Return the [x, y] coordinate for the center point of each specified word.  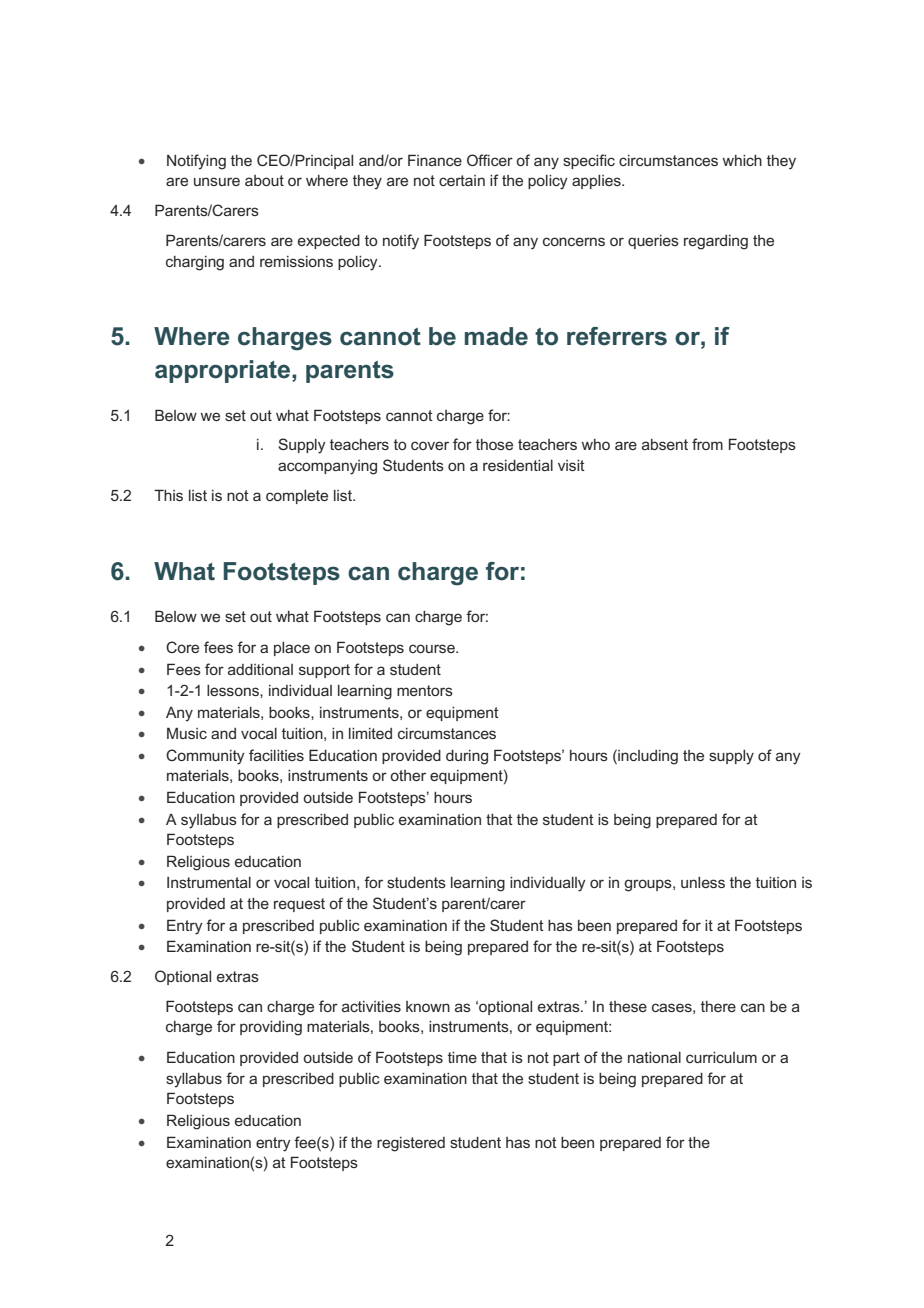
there [718, 1006]
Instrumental [209, 882]
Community [205, 757]
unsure [217, 181]
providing [271, 1028]
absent [665, 444]
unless [703, 882]
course [433, 648]
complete [297, 497]
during [467, 757]
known [428, 1006]
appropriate [224, 371]
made [496, 336]
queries [653, 242]
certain [462, 180]
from [707, 444]
